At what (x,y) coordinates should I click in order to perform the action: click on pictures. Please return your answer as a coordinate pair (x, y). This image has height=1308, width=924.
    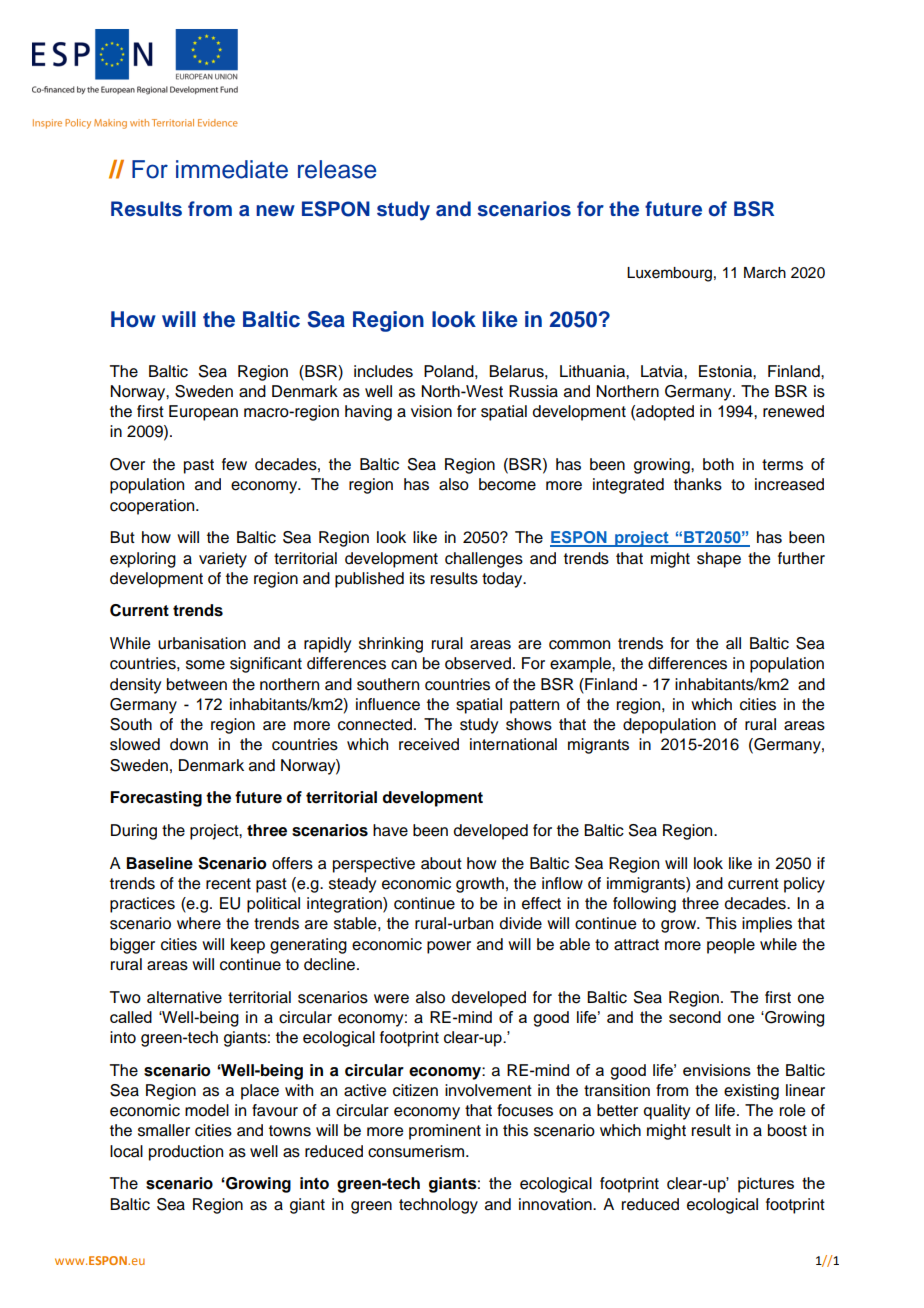
    Looking at the image, I should click on (766, 1185).
